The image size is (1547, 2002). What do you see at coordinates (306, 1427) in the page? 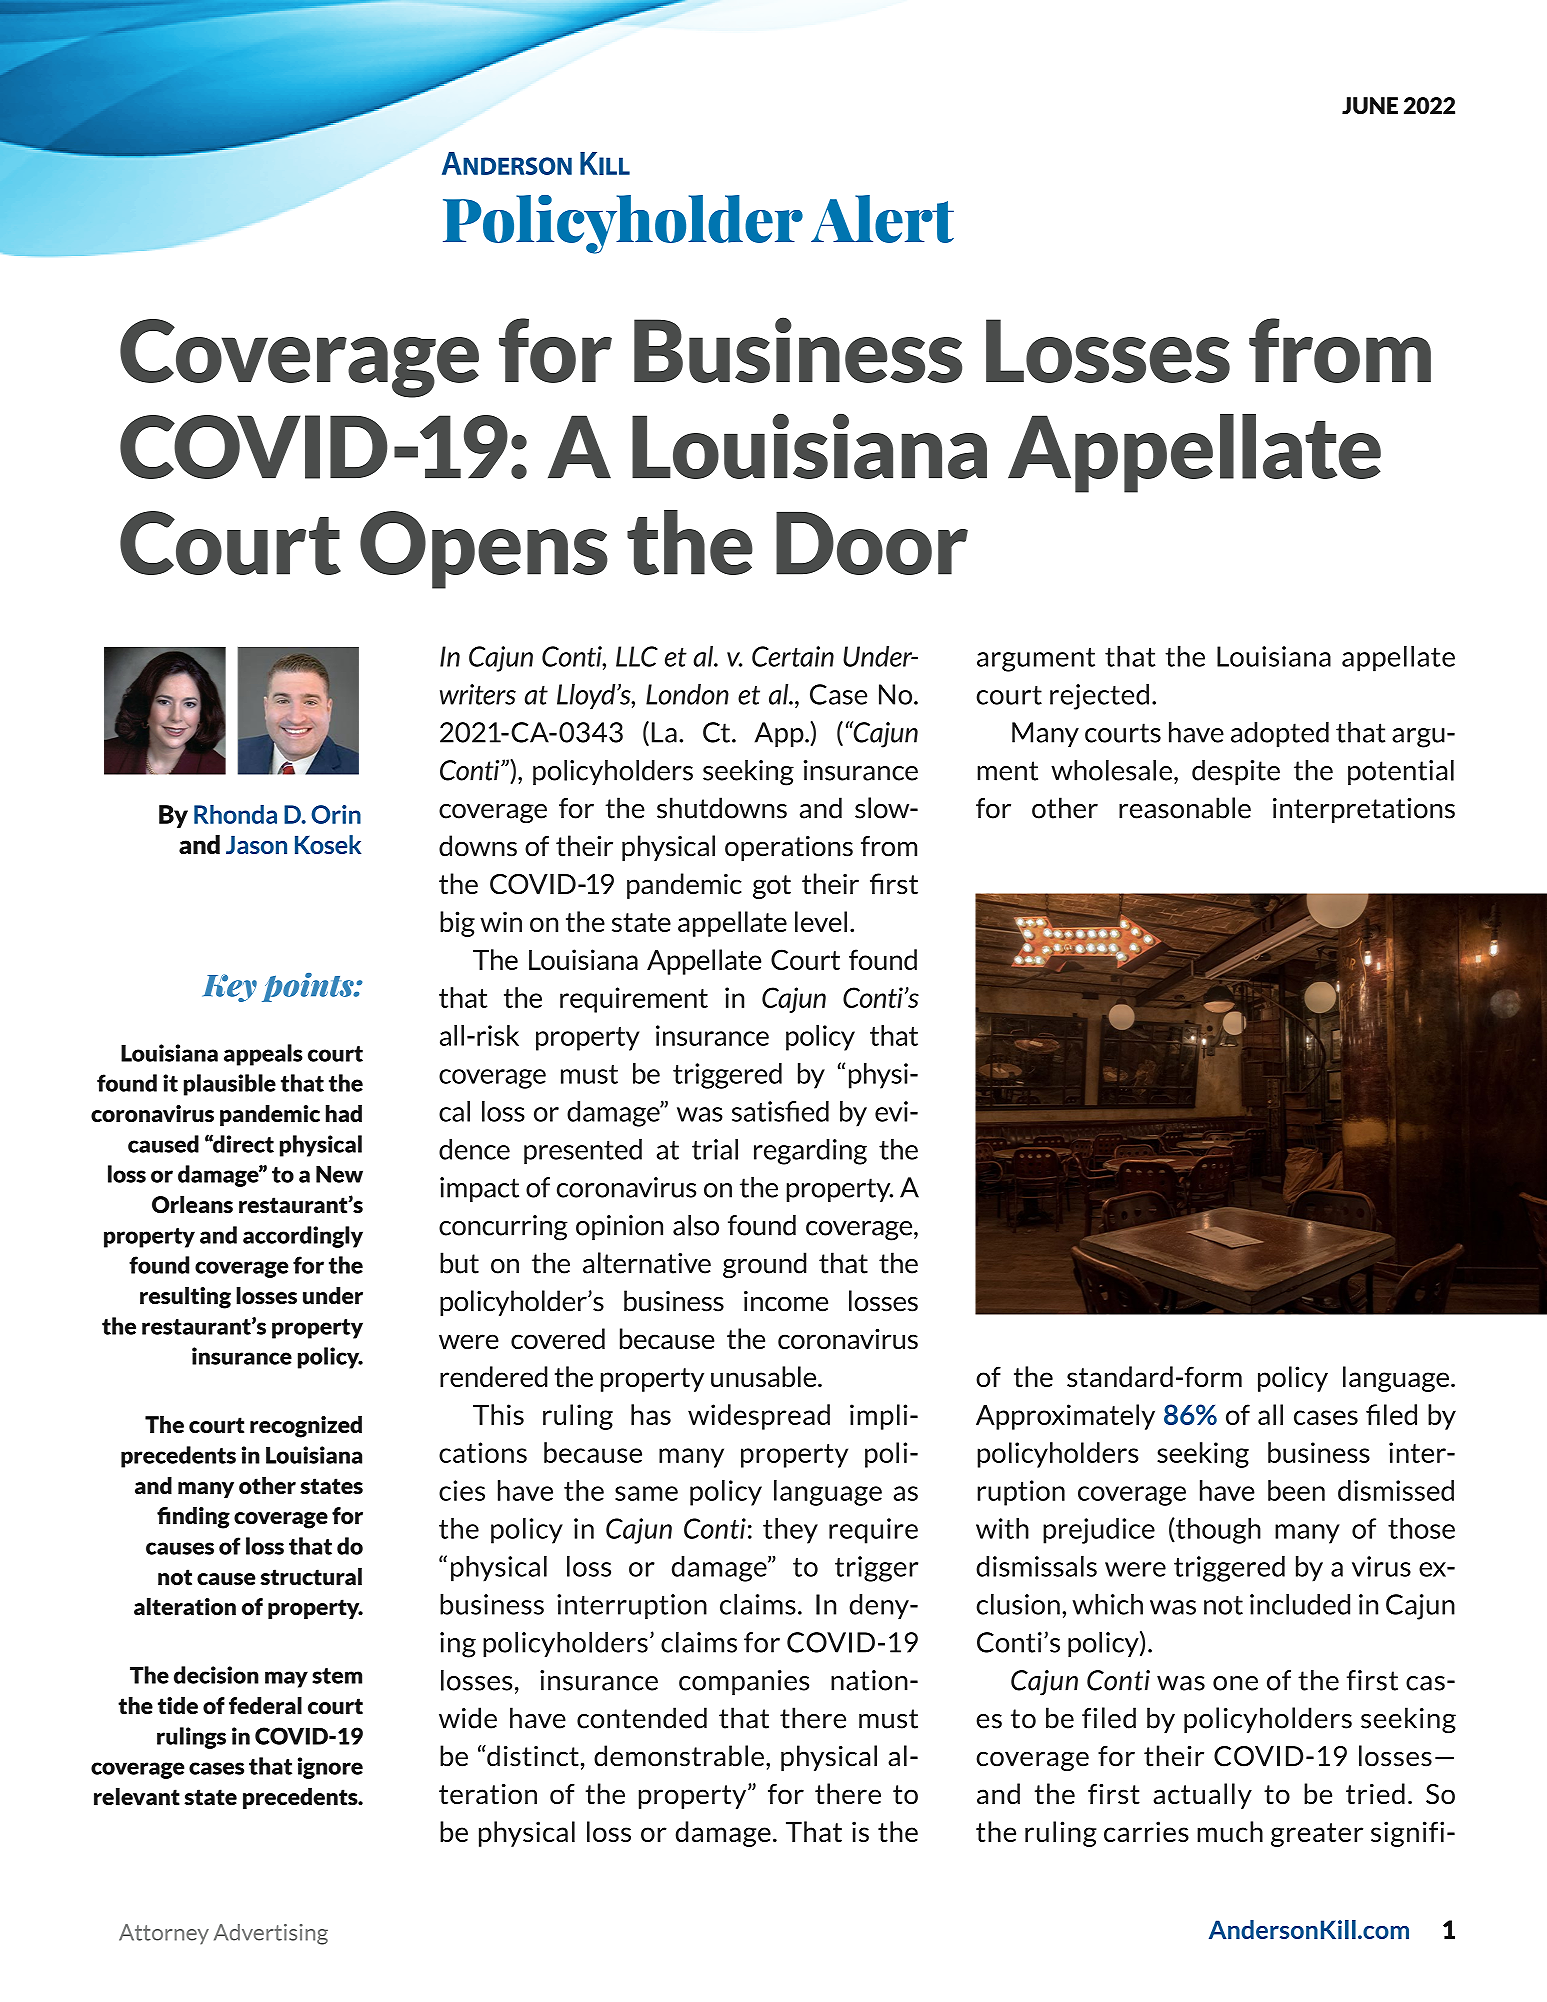
I see `recognized` at bounding box center [306, 1427].
